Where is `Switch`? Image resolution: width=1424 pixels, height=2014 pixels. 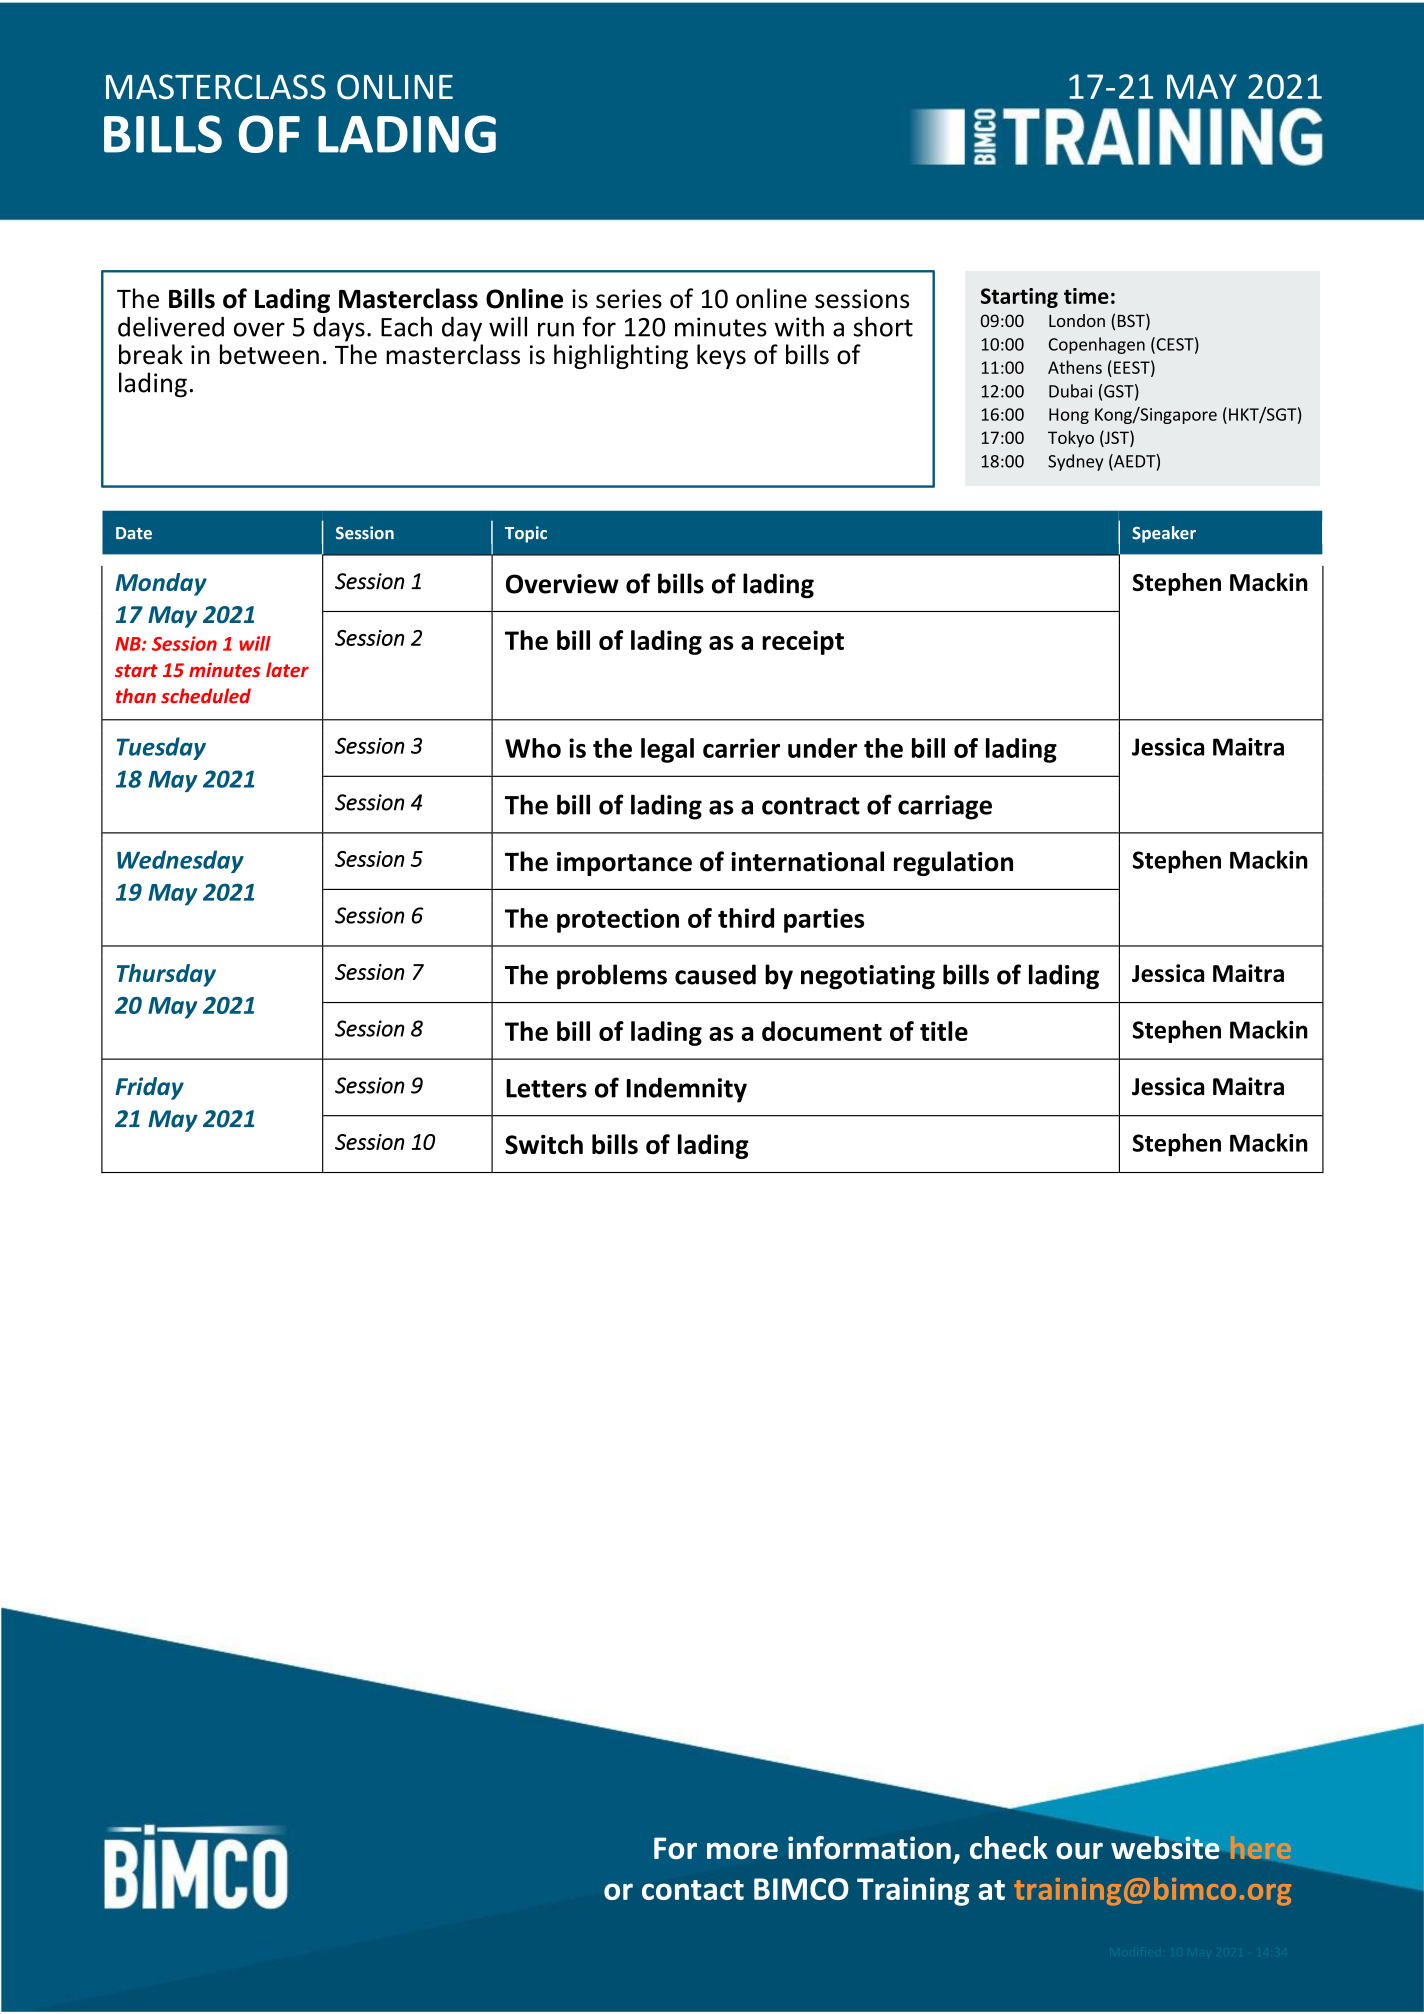 Switch is located at coordinates (544, 1144).
